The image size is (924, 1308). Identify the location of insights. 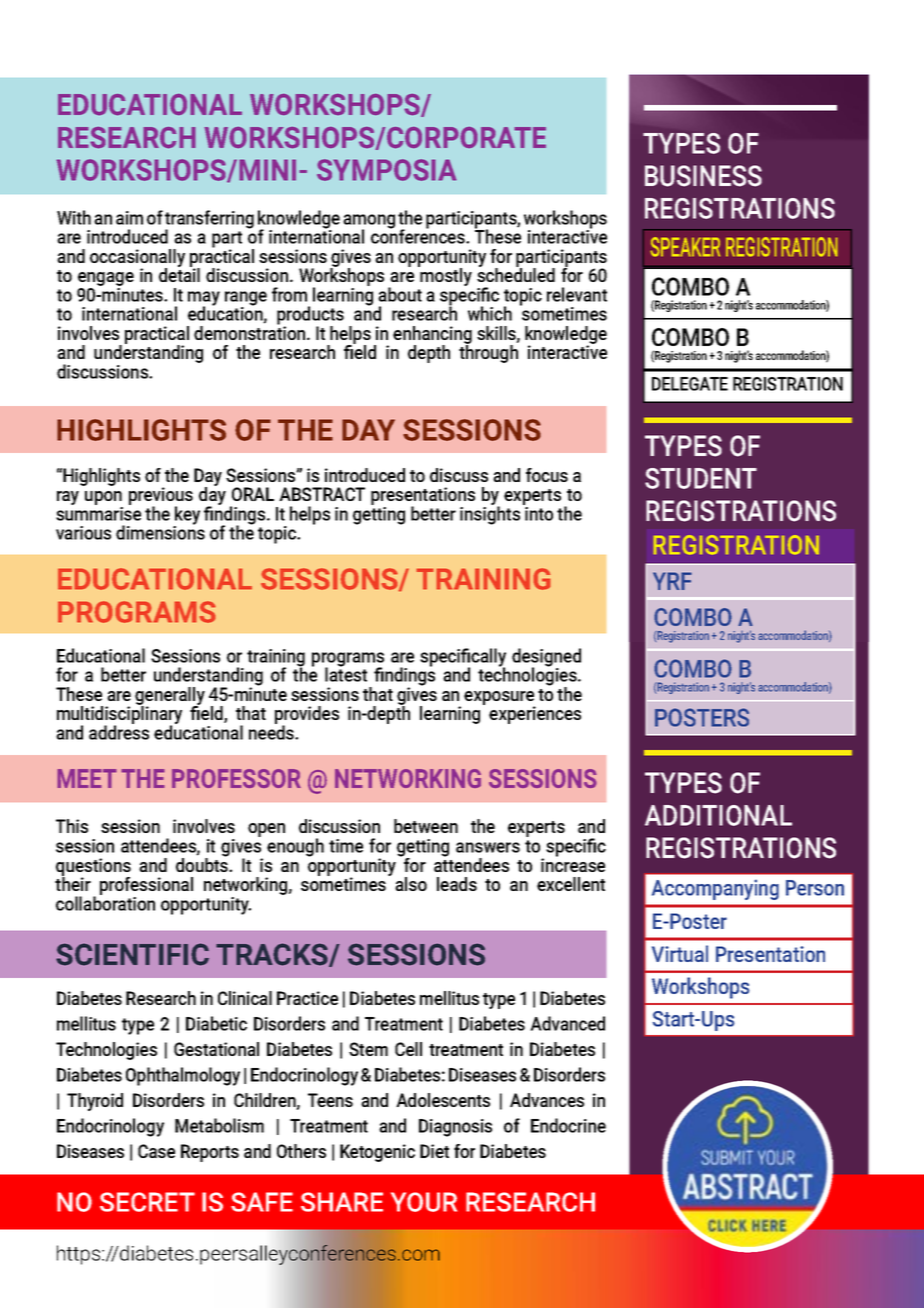
(490, 514).
